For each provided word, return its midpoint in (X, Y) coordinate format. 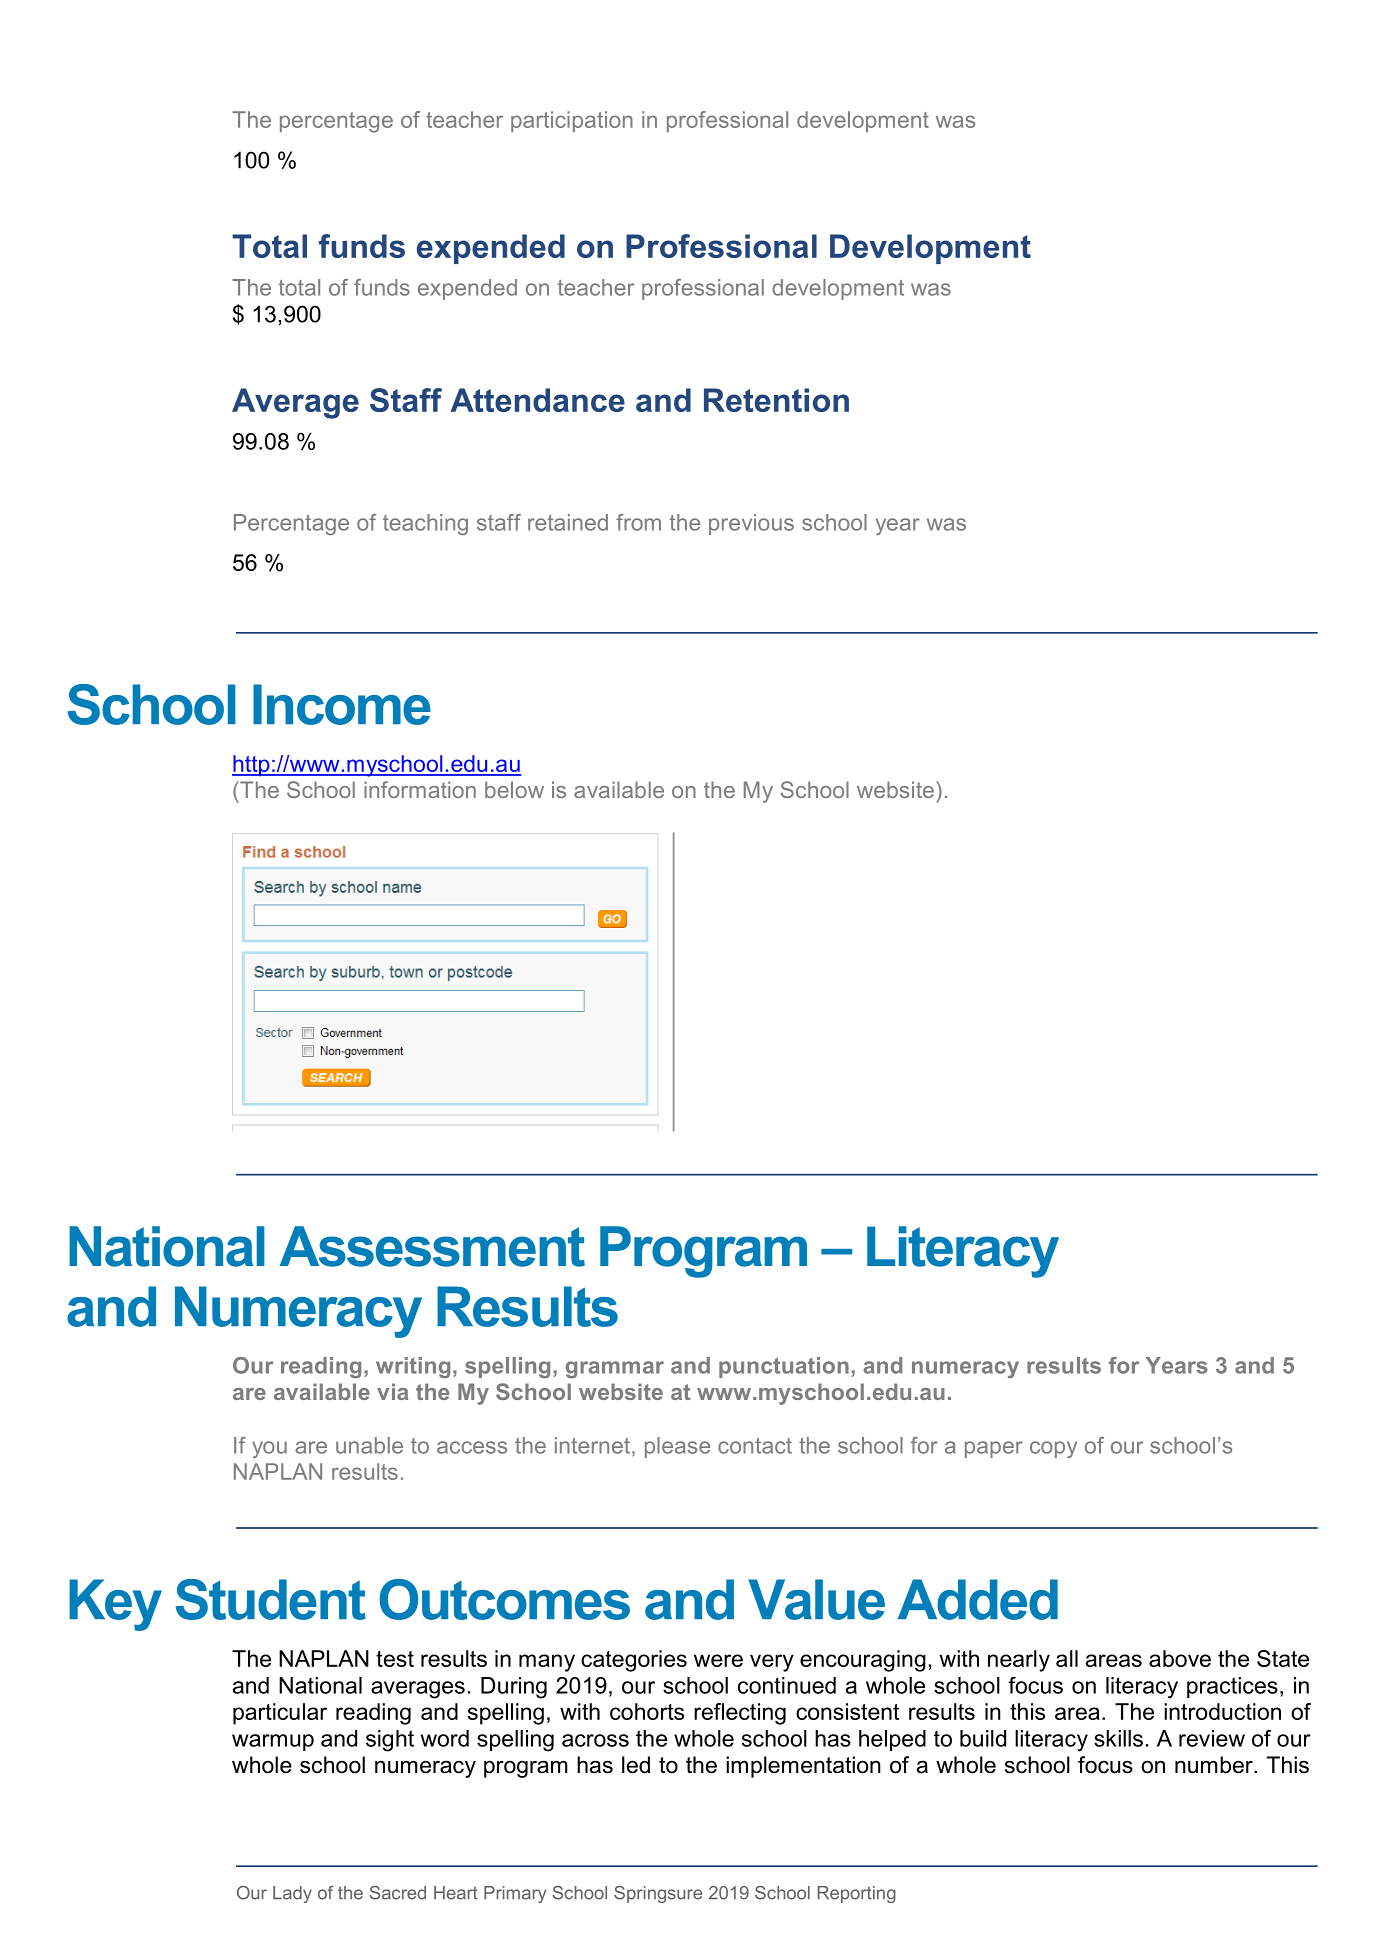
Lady (292, 1894)
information (420, 789)
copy (1053, 1449)
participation (572, 121)
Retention (776, 400)
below (514, 789)
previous (751, 524)
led (636, 1765)
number (1215, 1765)
